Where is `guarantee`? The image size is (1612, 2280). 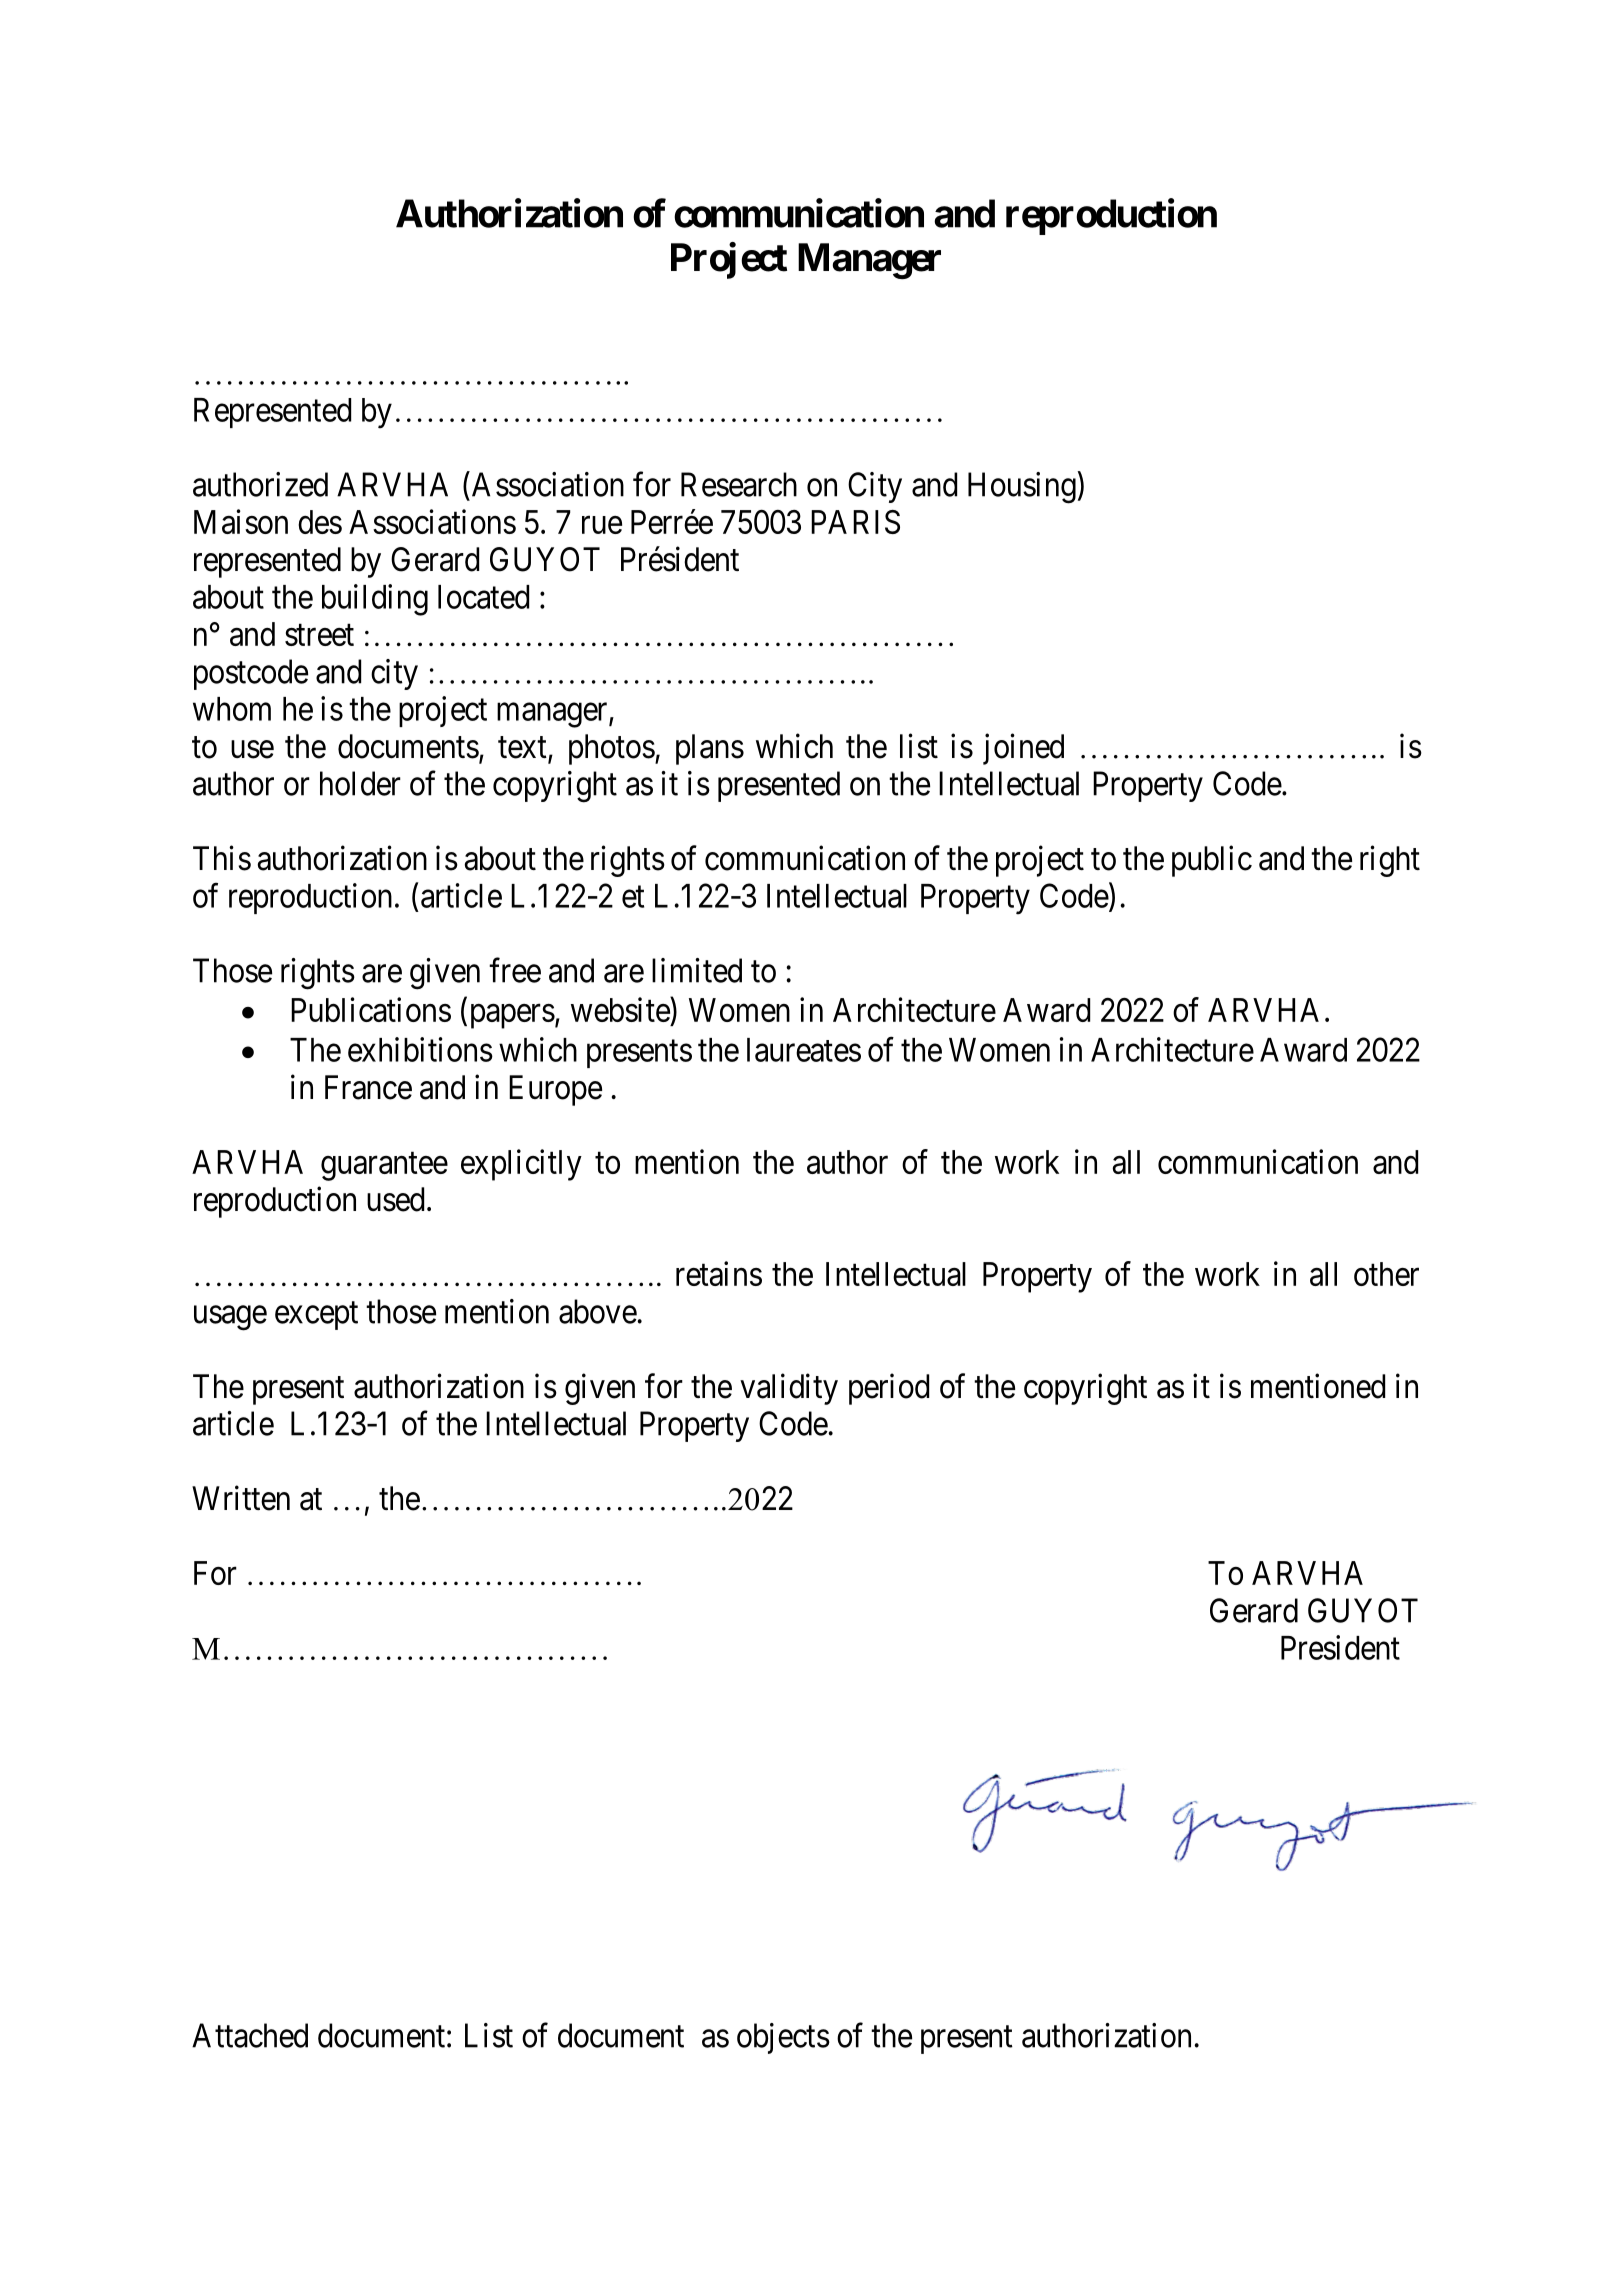 guarantee is located at coordinates (384, 1166).
